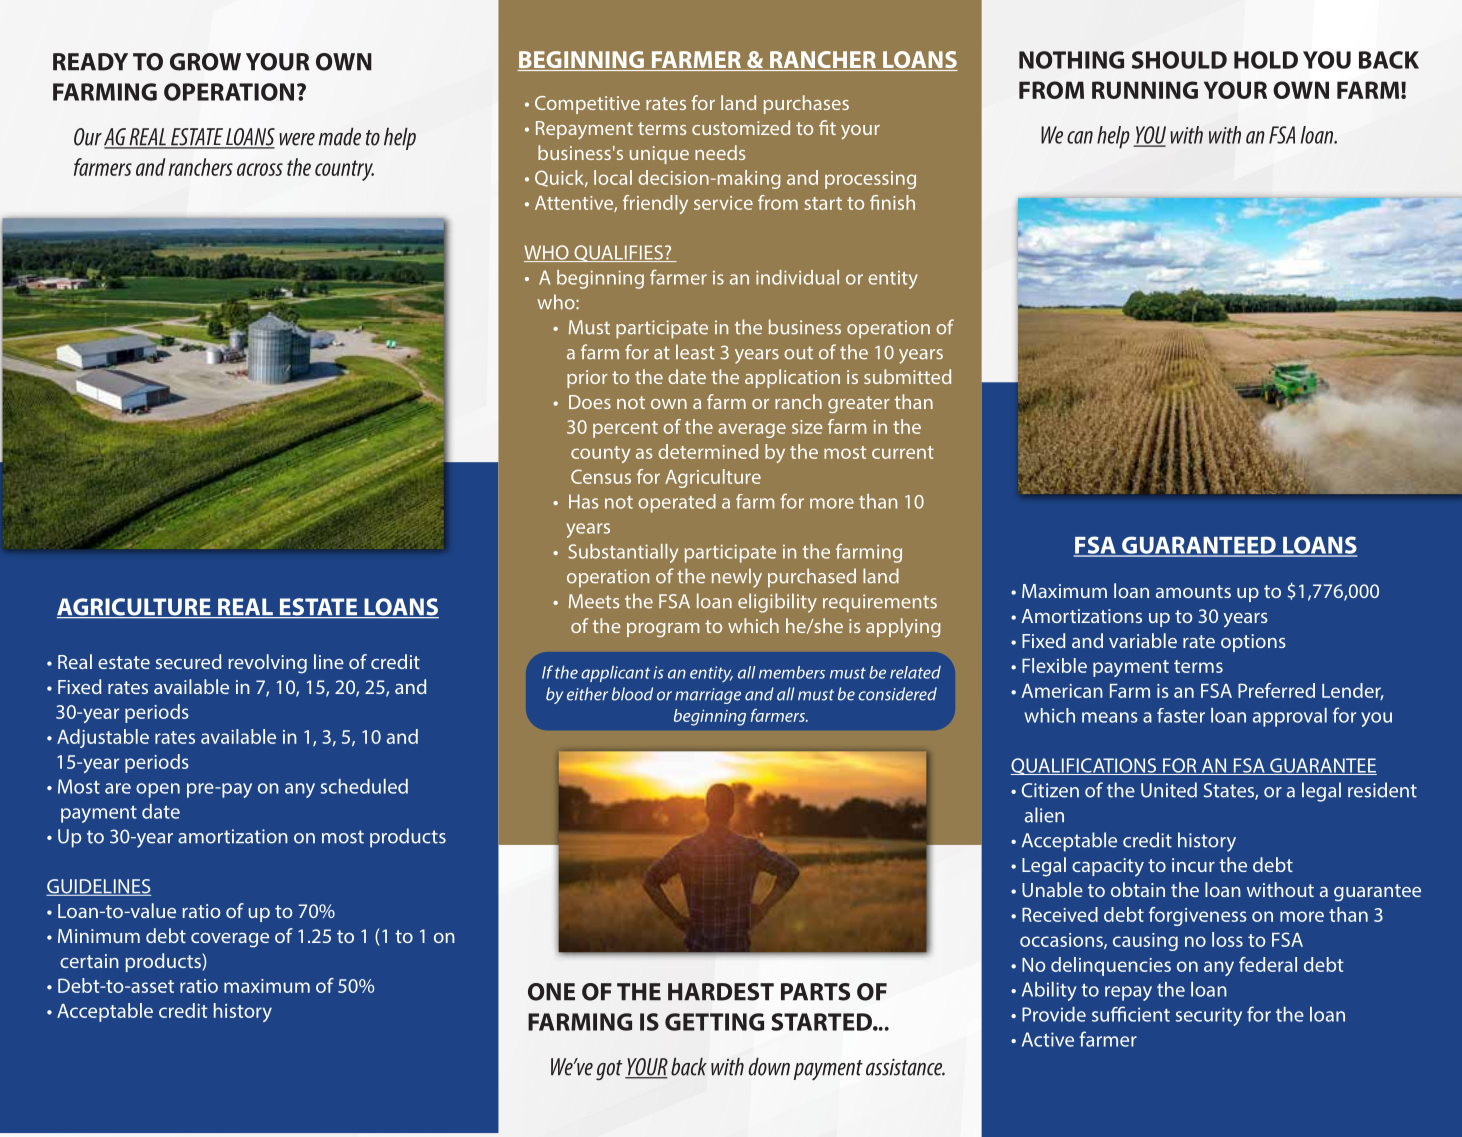  What do you see at coordinates (1181, 715) in the screenshot?
I see `faster` at bounding box center [1181, 715].
